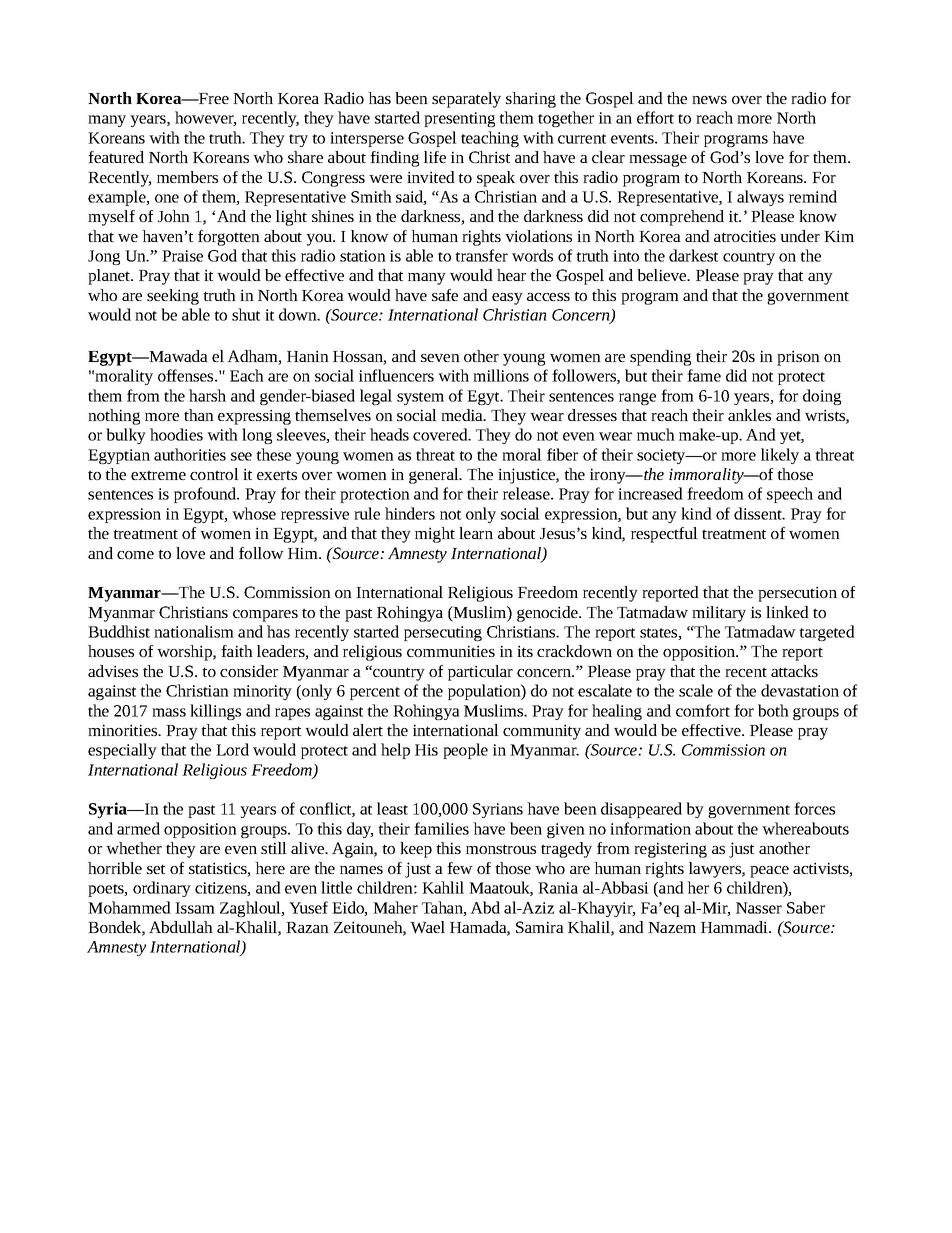 This image has height=1233, width=952. What do you see at coordinates (798, 358) in the image?
I see `prison` at bounding box center [798, 358].
